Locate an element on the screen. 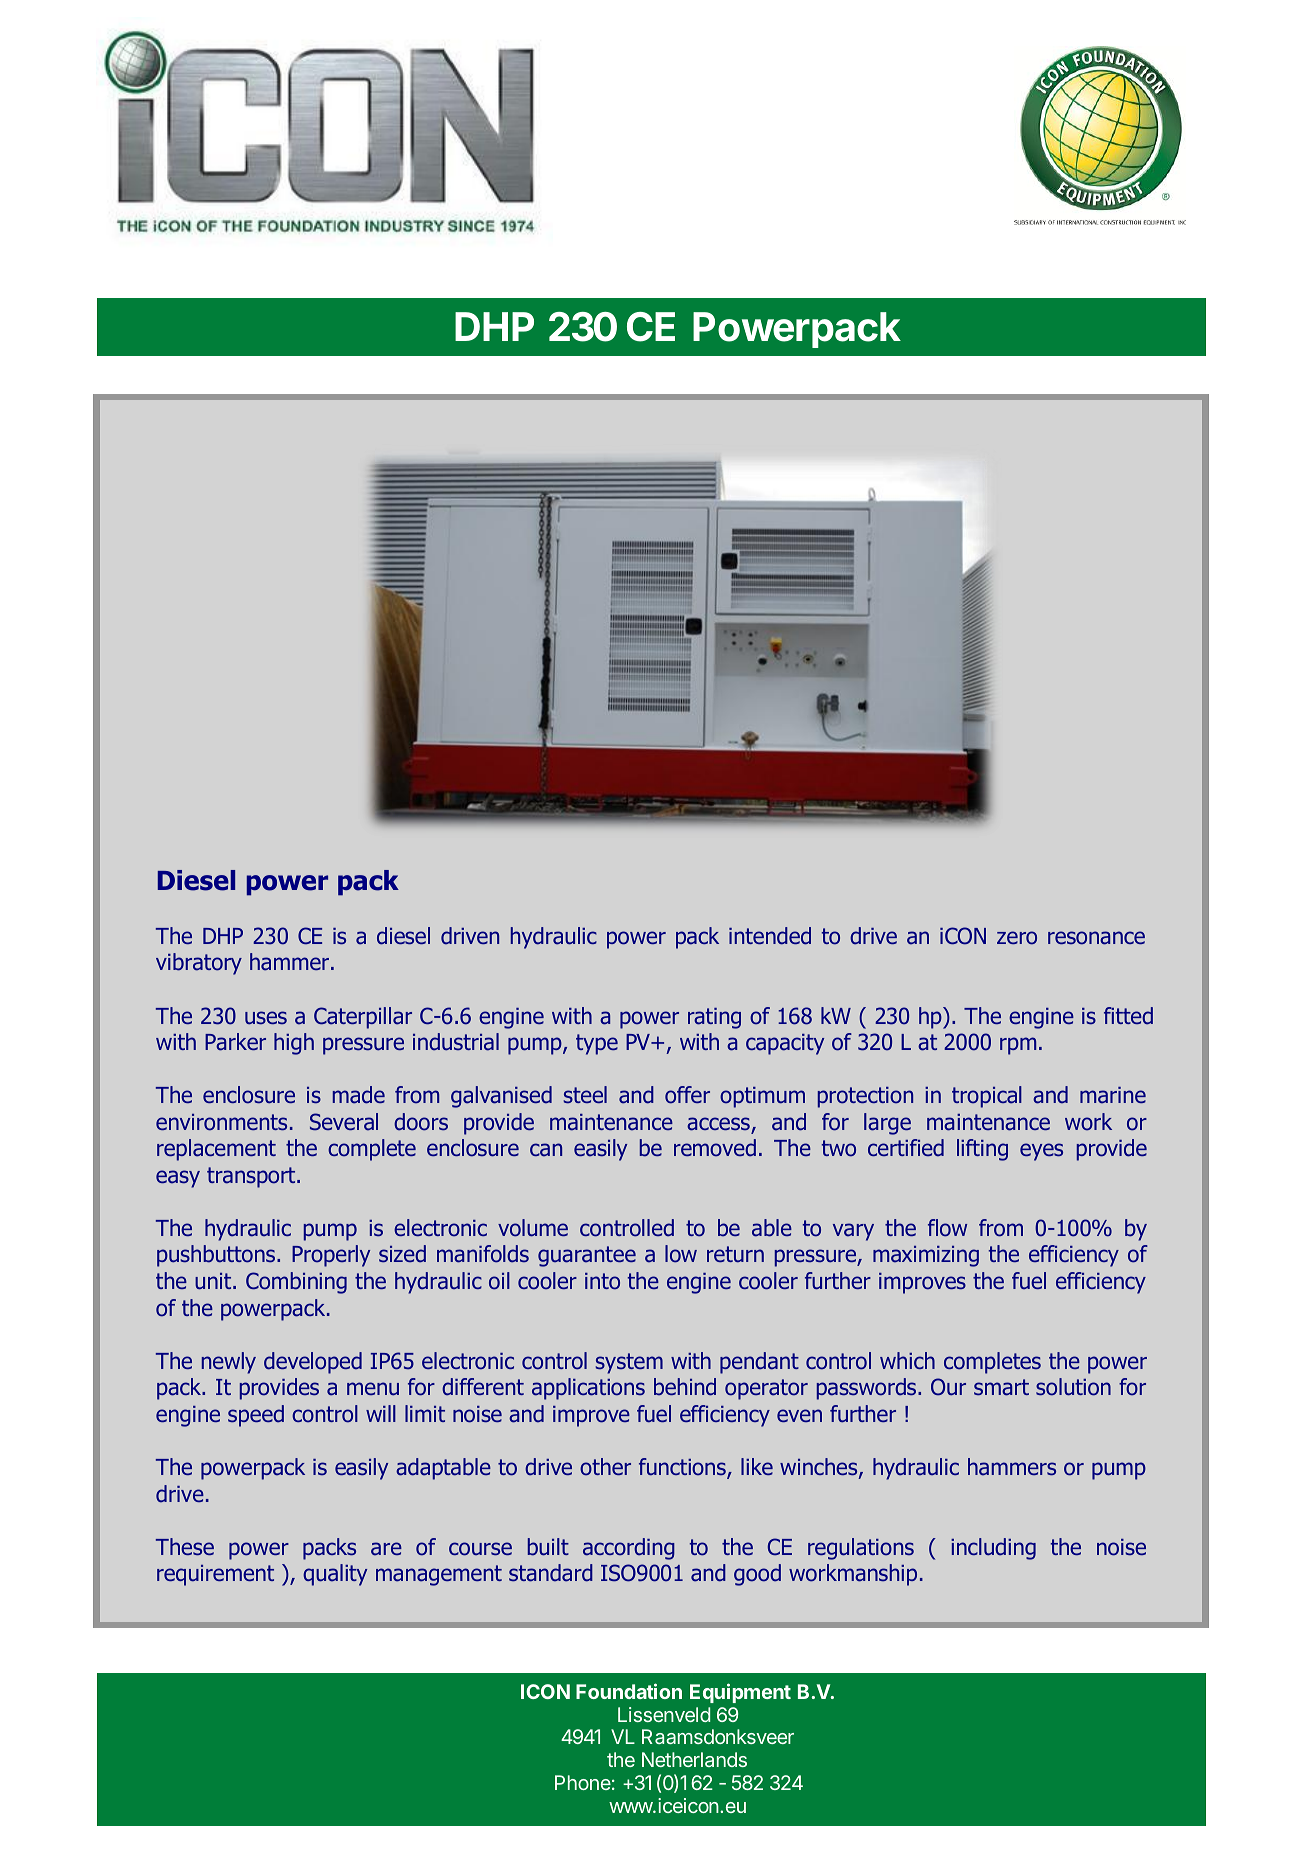 The height and width of the screenshot is (1853, 1310). eyes is located at coordinates (1041, 1152).
